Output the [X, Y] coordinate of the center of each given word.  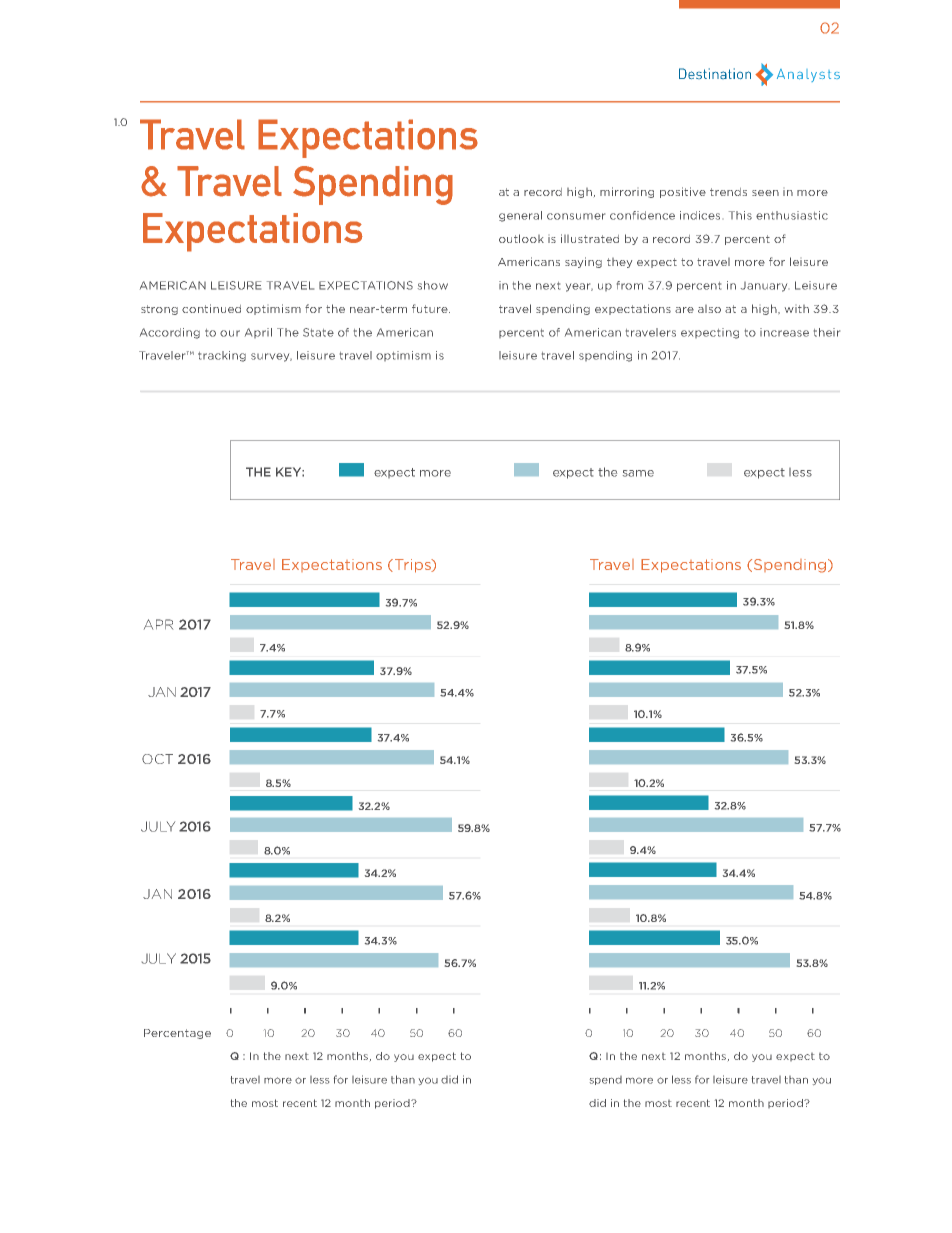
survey [271, 357]
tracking [222, 356]
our [230, 333]
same [638, 473]
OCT [157, 759]
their [827, 332]
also [709, 309]
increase [784, 332]
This [740, 215]
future [431, 308]
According [170, 333]
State [318, 332]
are [684, 310]
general [520, 216]
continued [211, 308]
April [258, 333]
